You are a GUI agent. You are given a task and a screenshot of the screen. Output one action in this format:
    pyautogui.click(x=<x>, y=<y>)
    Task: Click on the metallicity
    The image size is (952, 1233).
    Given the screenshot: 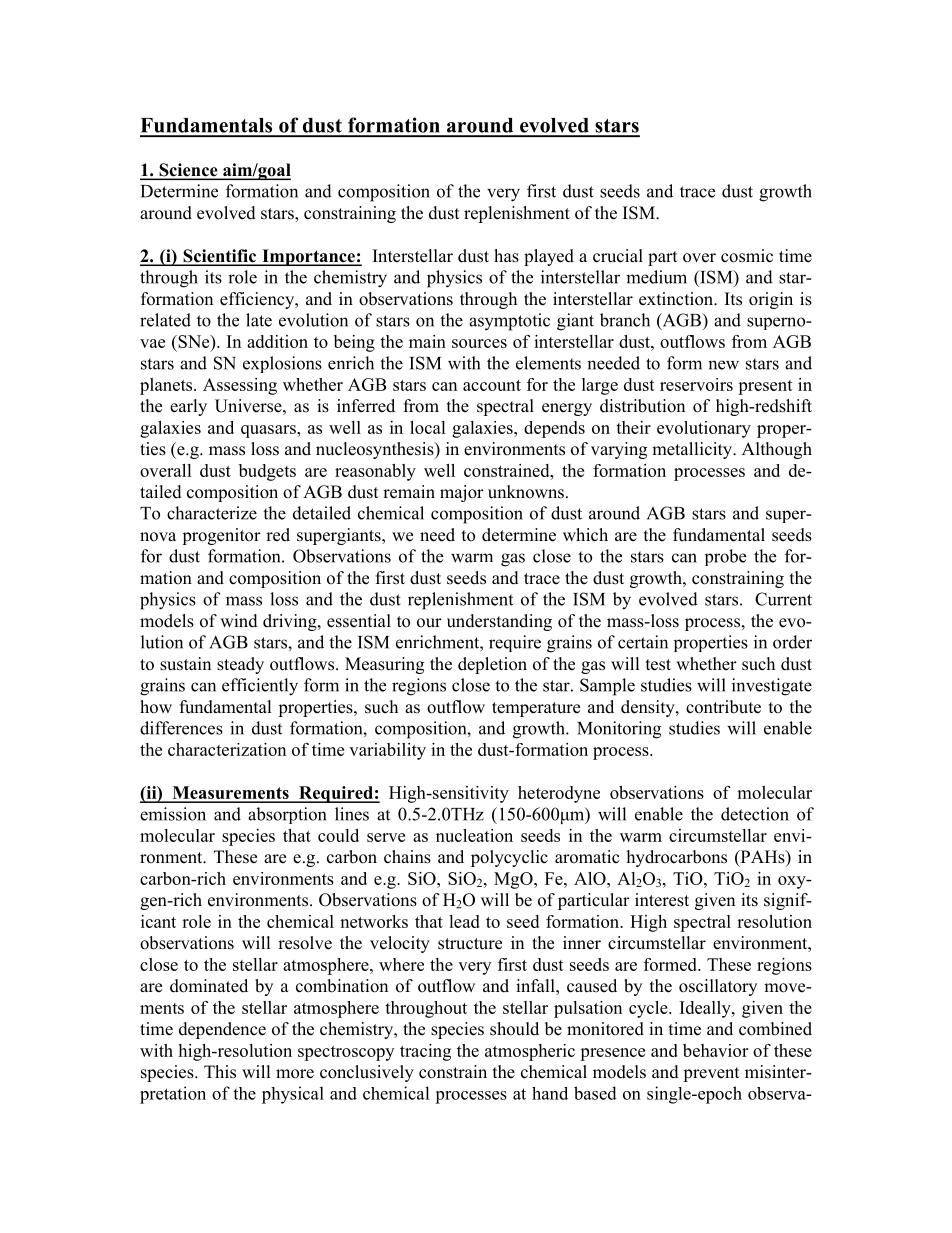 What is the action you would take?
    pyautogui.click(x=693, y=450)
